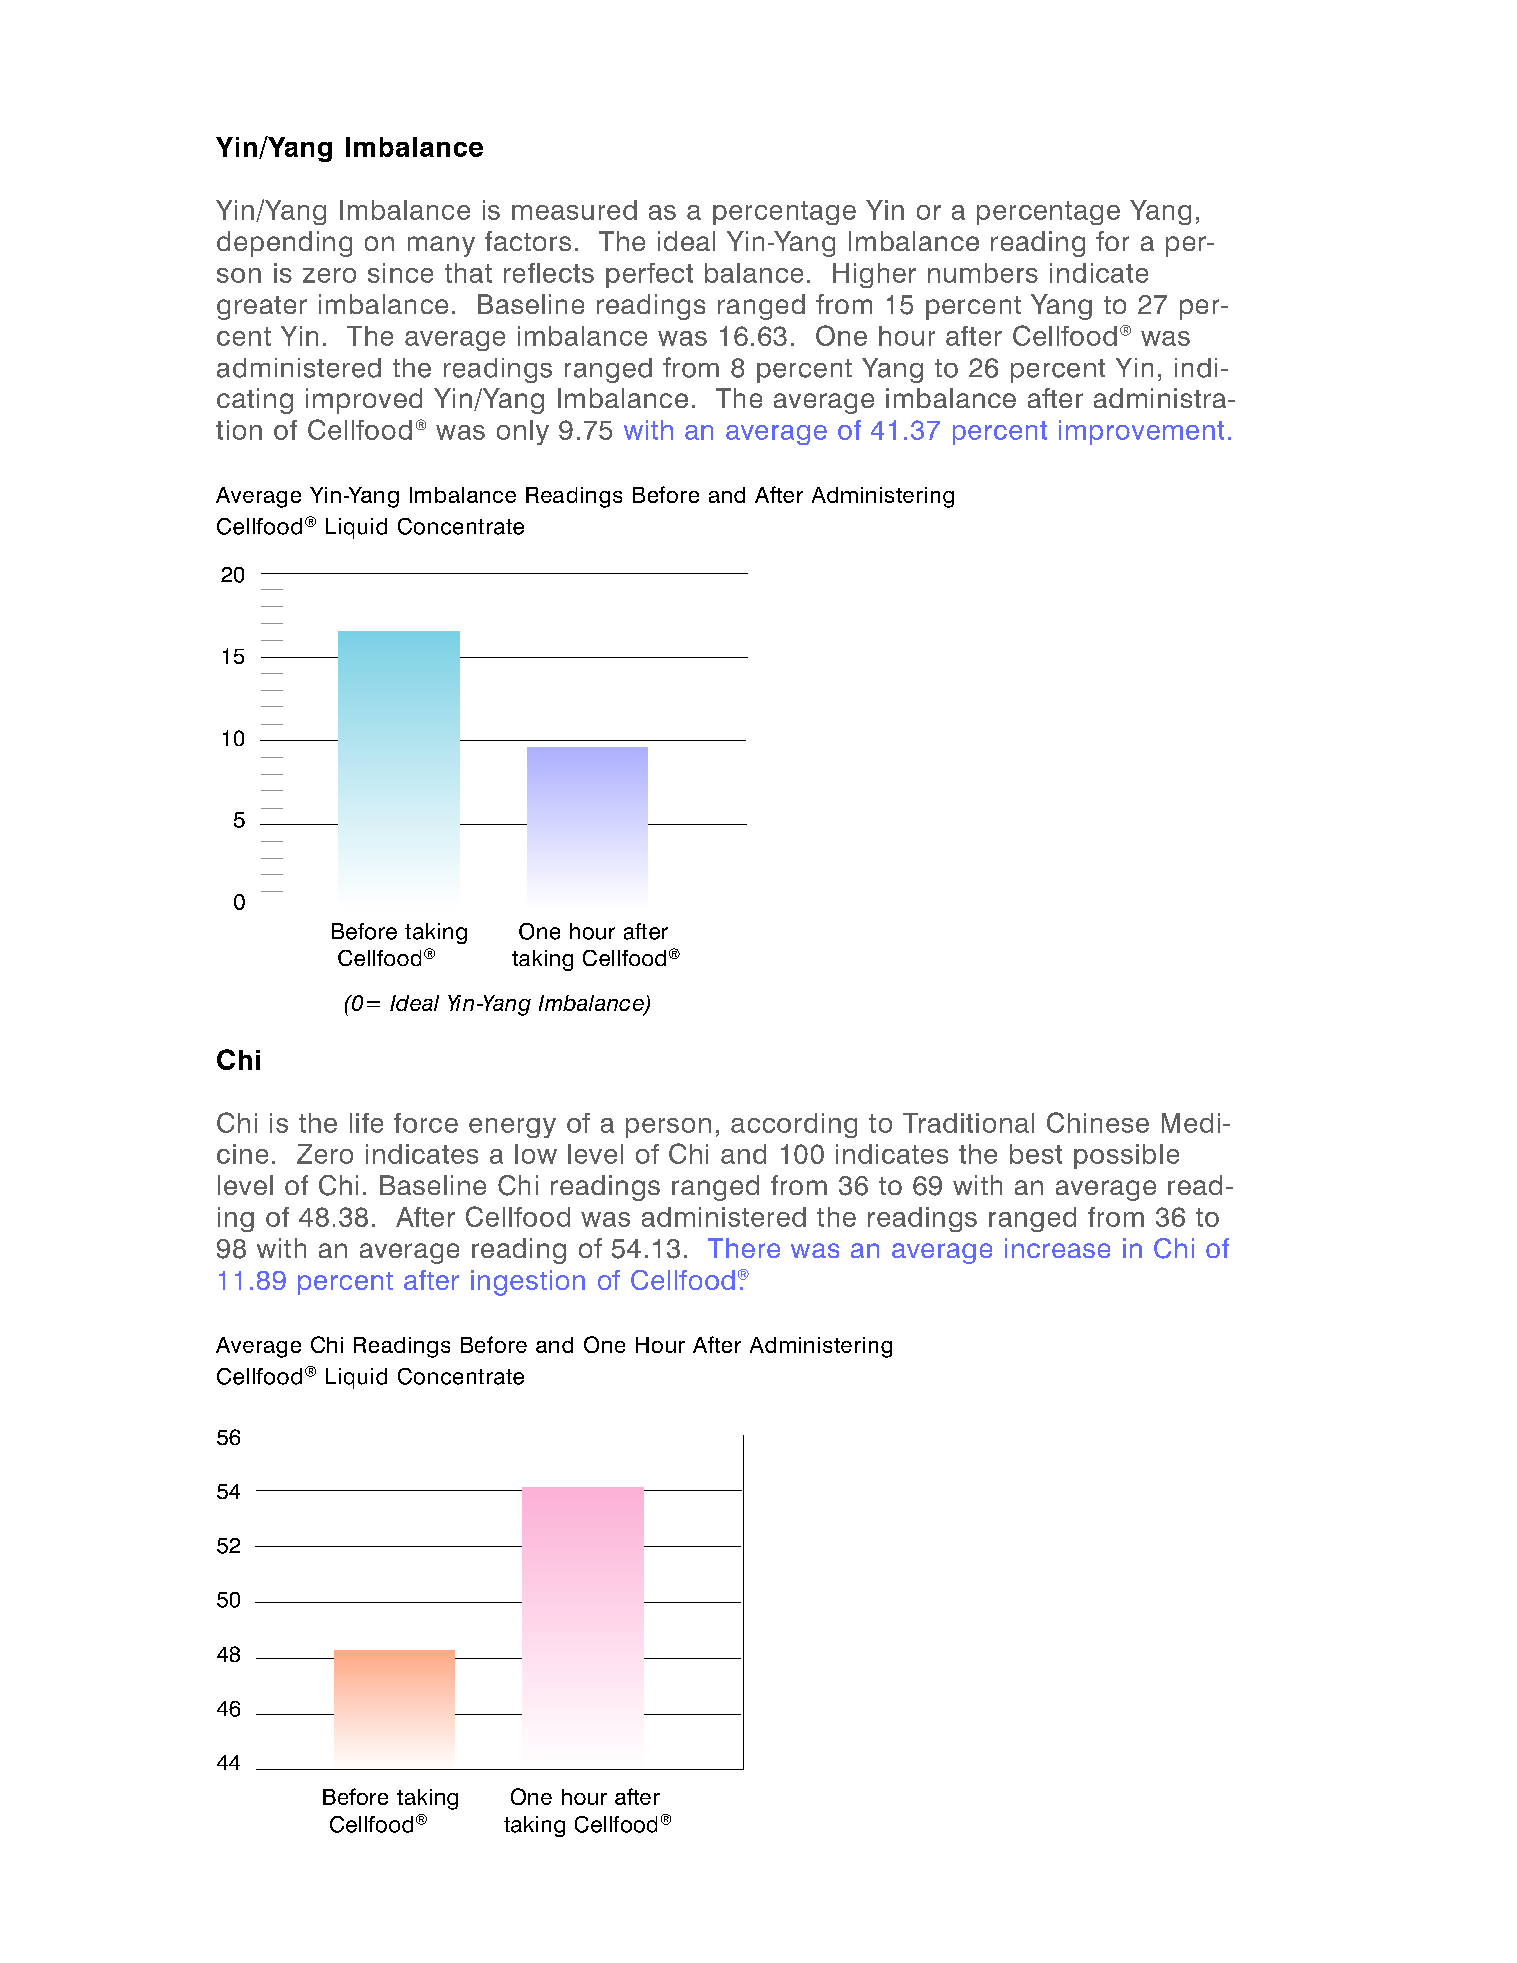  I want to click on improvement, so click(1141, 432).
